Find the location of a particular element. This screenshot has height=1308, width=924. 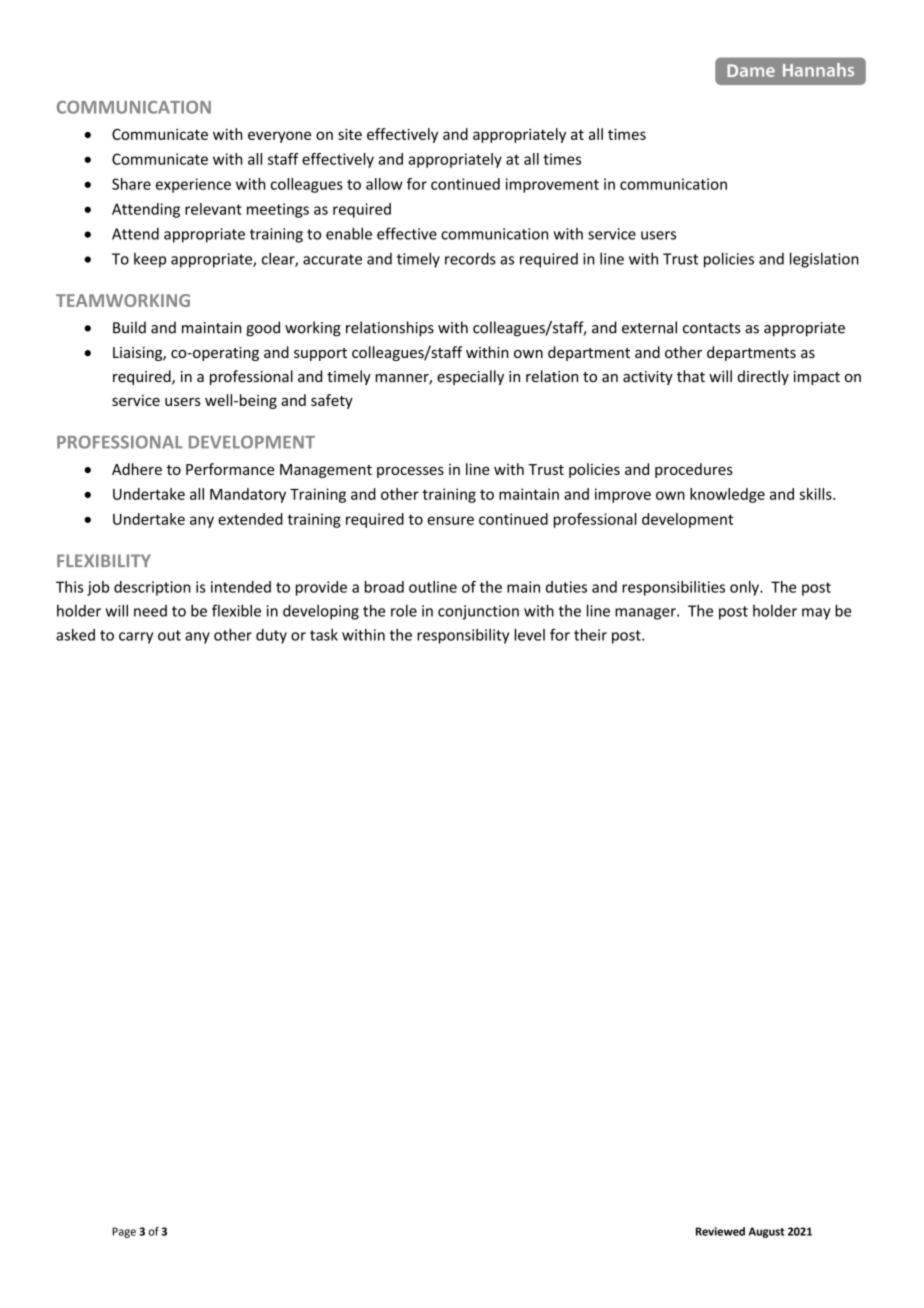

Share is located at coordinates (131, 184).
